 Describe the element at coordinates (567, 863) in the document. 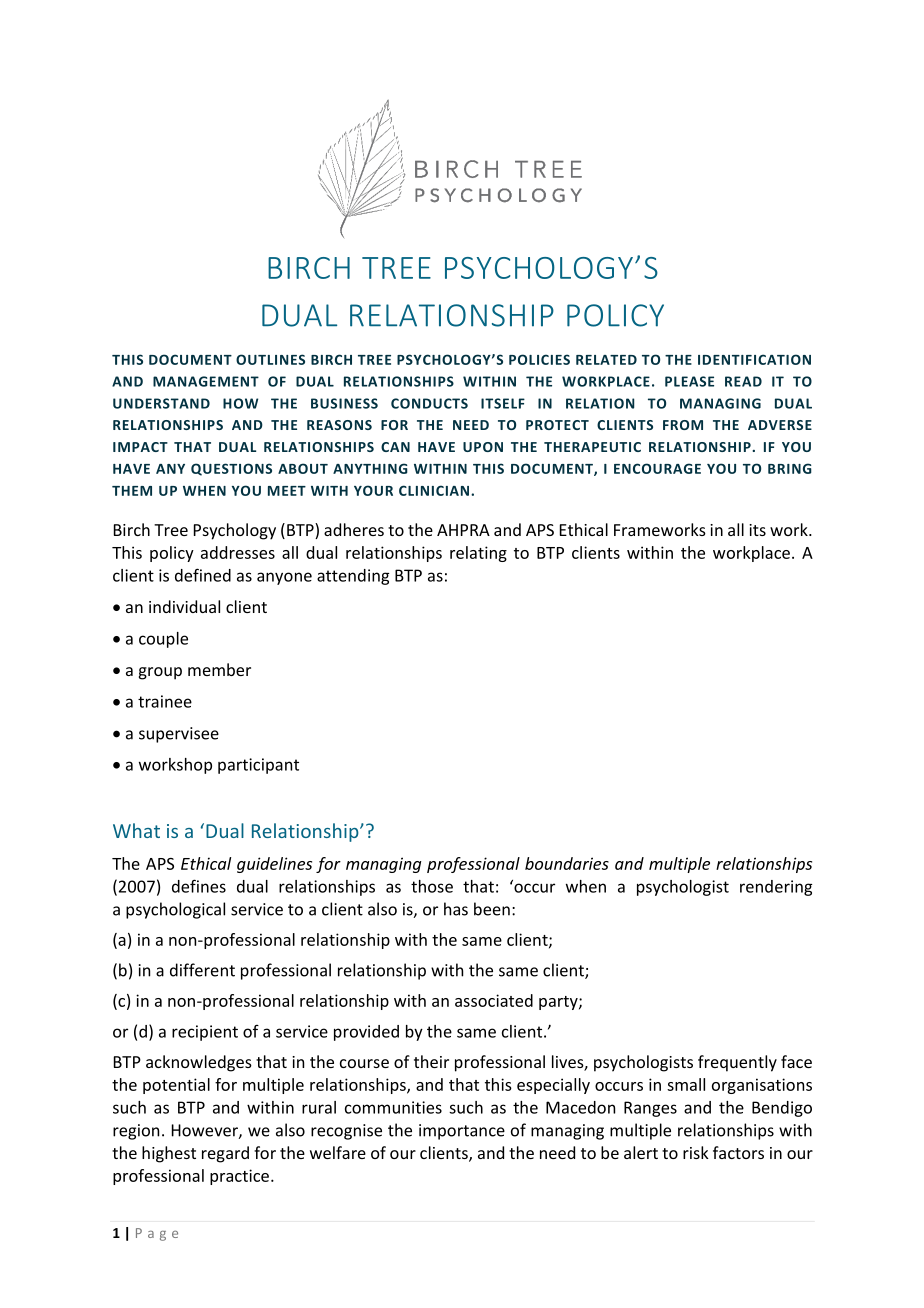

I see `boundaries` at that location.
